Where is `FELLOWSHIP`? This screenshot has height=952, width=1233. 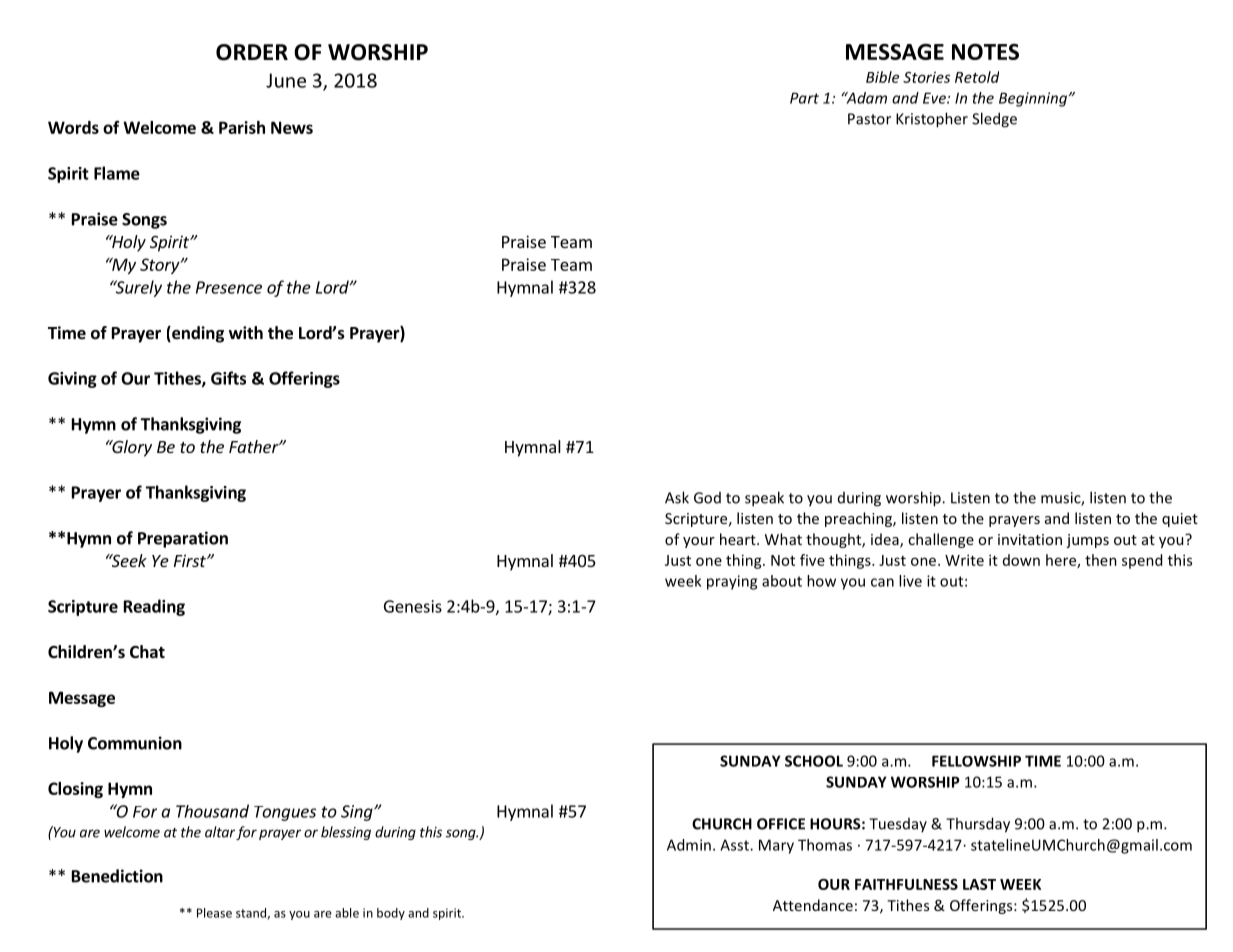 FELLOWSHIP is located at coordinates (976, 761).
